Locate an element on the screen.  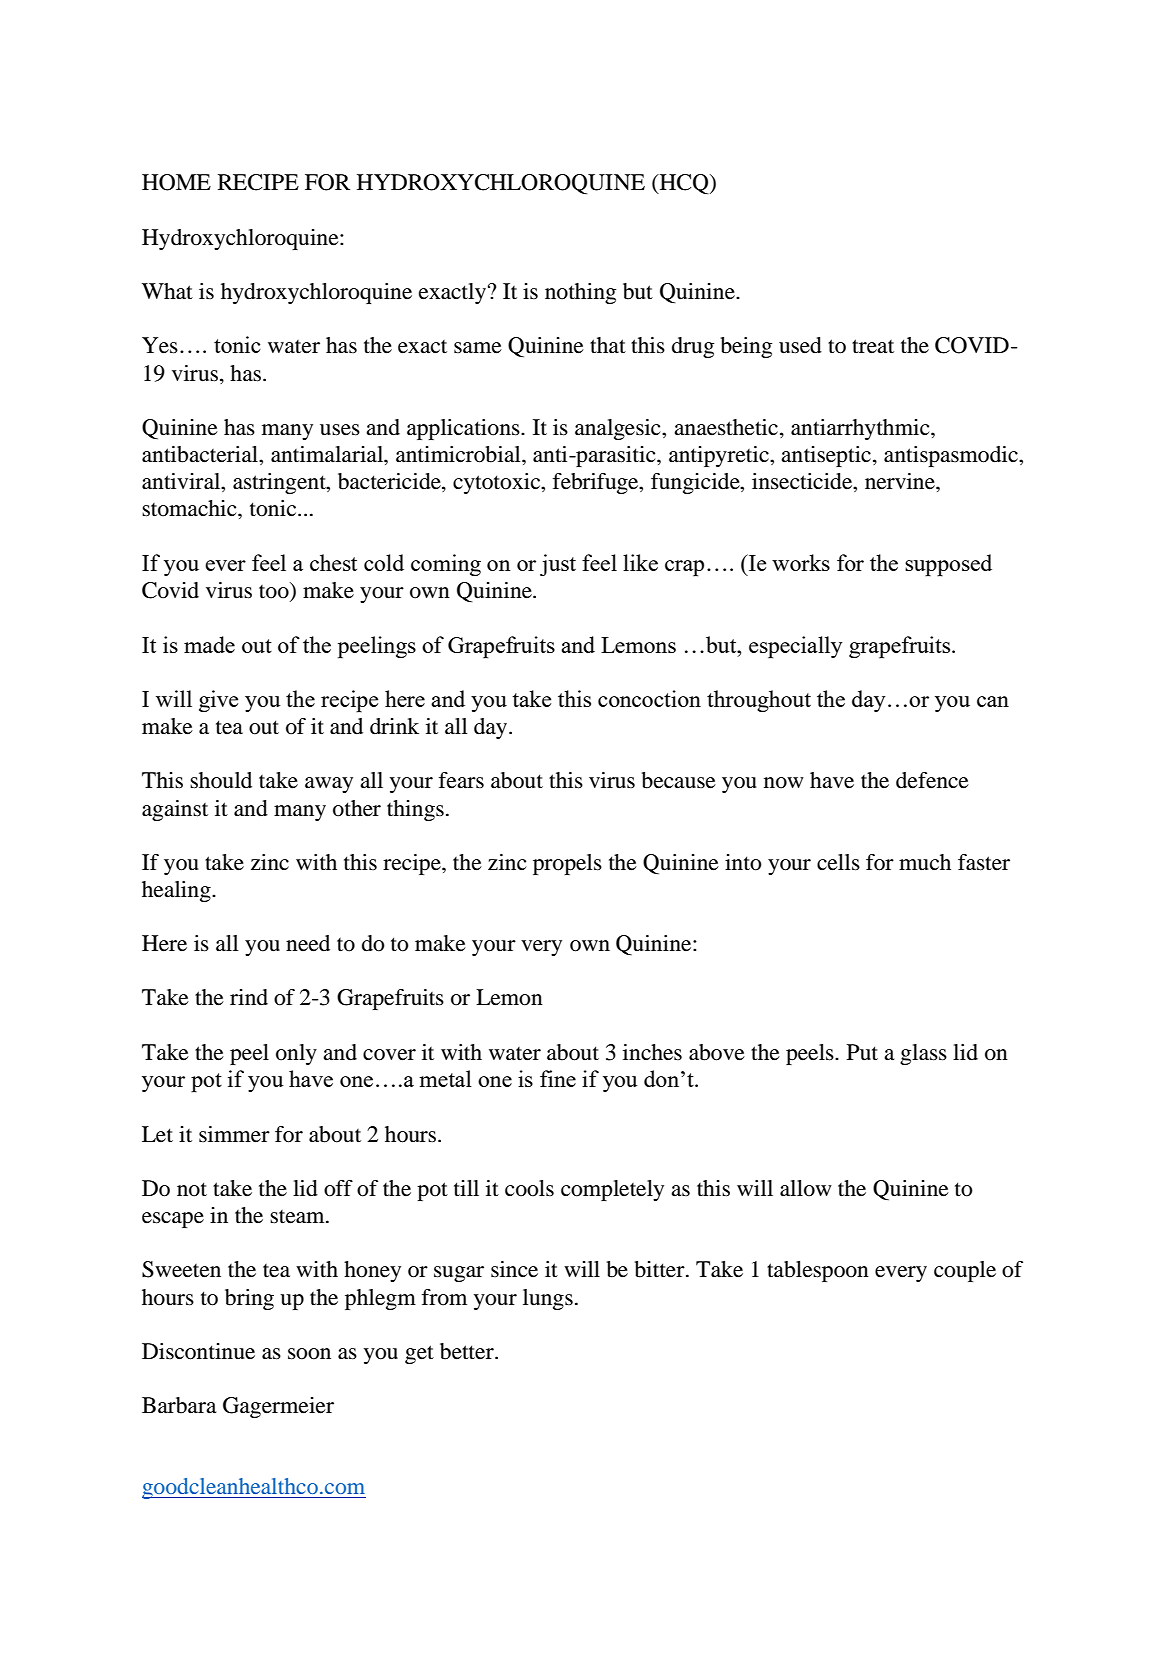
soon is located at coordinates (309, 1354).
